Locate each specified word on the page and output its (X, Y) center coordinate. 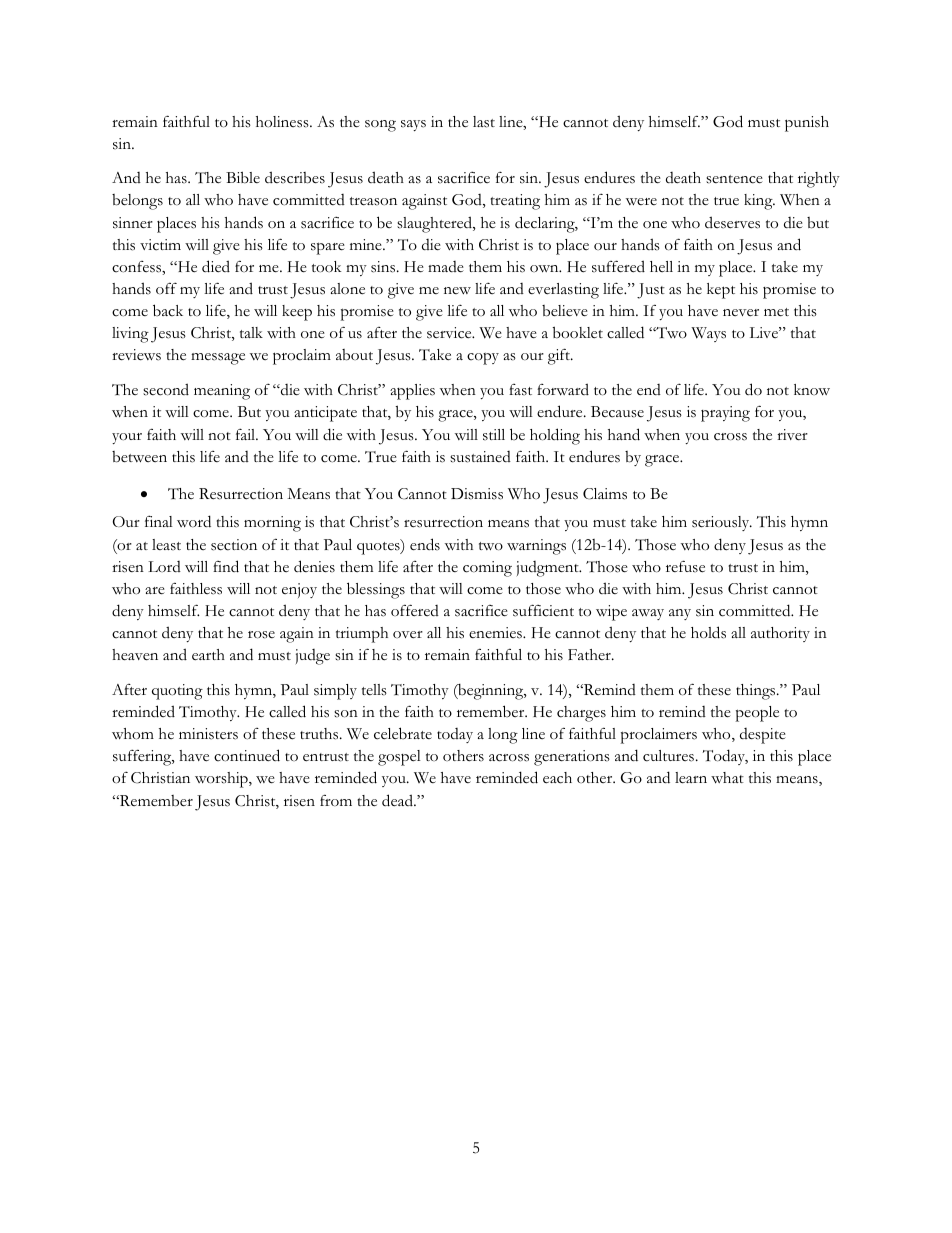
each (557, 778)
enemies (496, 633)
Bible (243, 177)
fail (247, 434)
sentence (734, 179)
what (727, 778)
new (457, 291)
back (168, 310)
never (741, 313)
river (792, 435)
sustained (480, 457)
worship (222, 780)
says (413, 125)
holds (708, 632)
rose (261, 635)
